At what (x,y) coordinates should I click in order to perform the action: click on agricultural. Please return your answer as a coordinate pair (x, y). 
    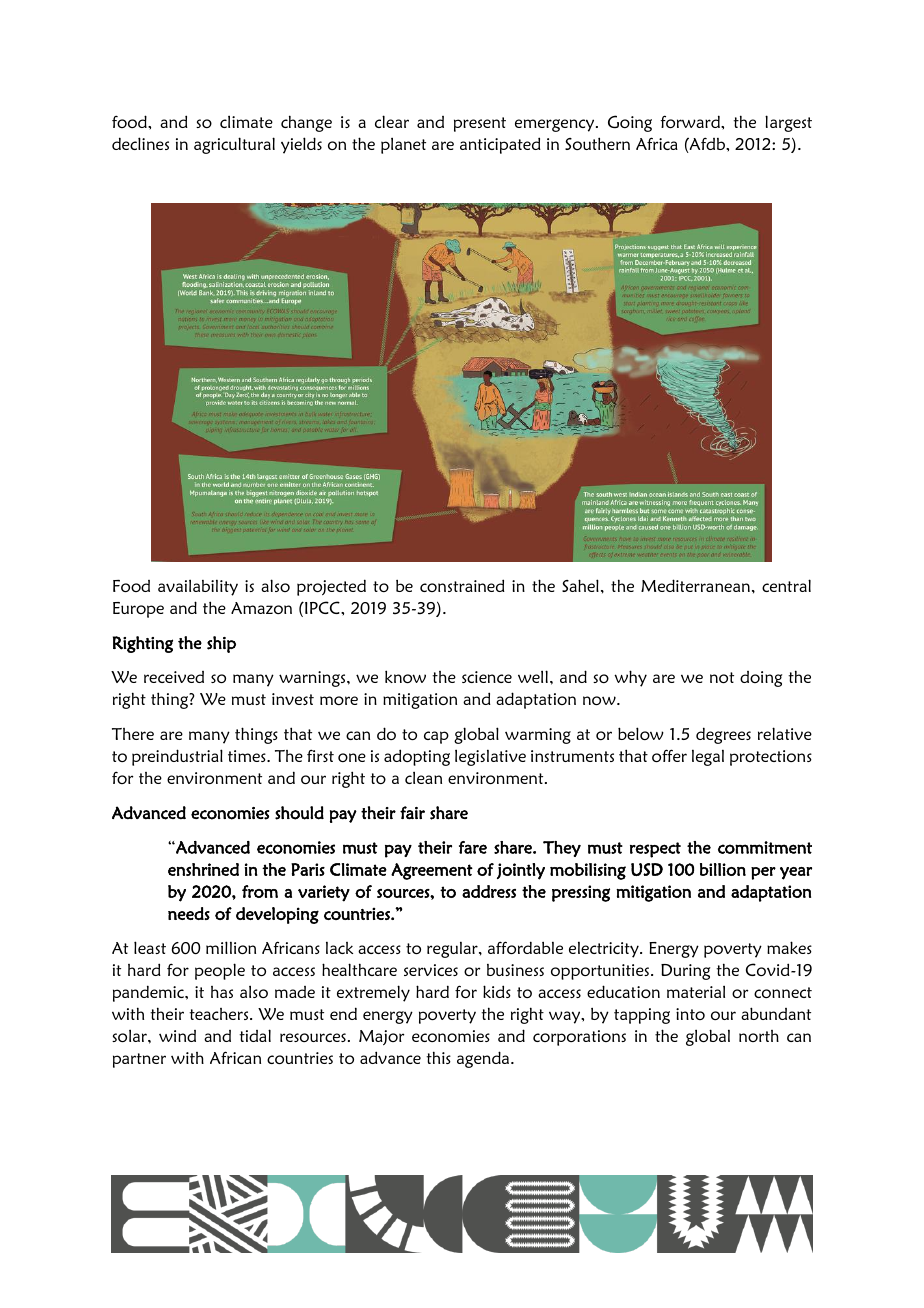
    Looking at the image, I should click on (234, 145).
